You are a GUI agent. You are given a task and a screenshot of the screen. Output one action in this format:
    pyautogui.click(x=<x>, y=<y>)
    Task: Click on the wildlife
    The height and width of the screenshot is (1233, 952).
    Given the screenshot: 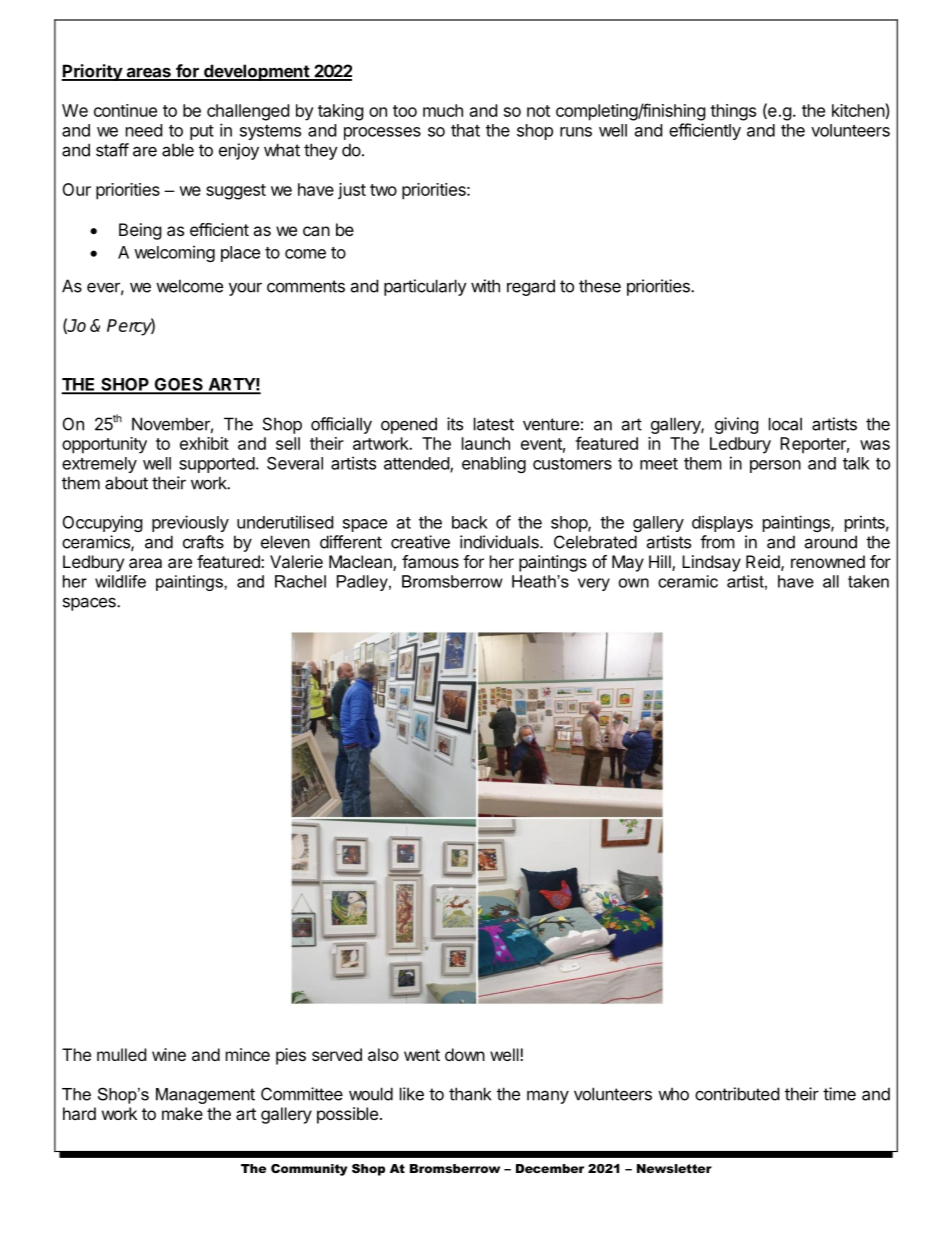 What is the action you would take?
    pyautogui.click(x=120, y=581)
